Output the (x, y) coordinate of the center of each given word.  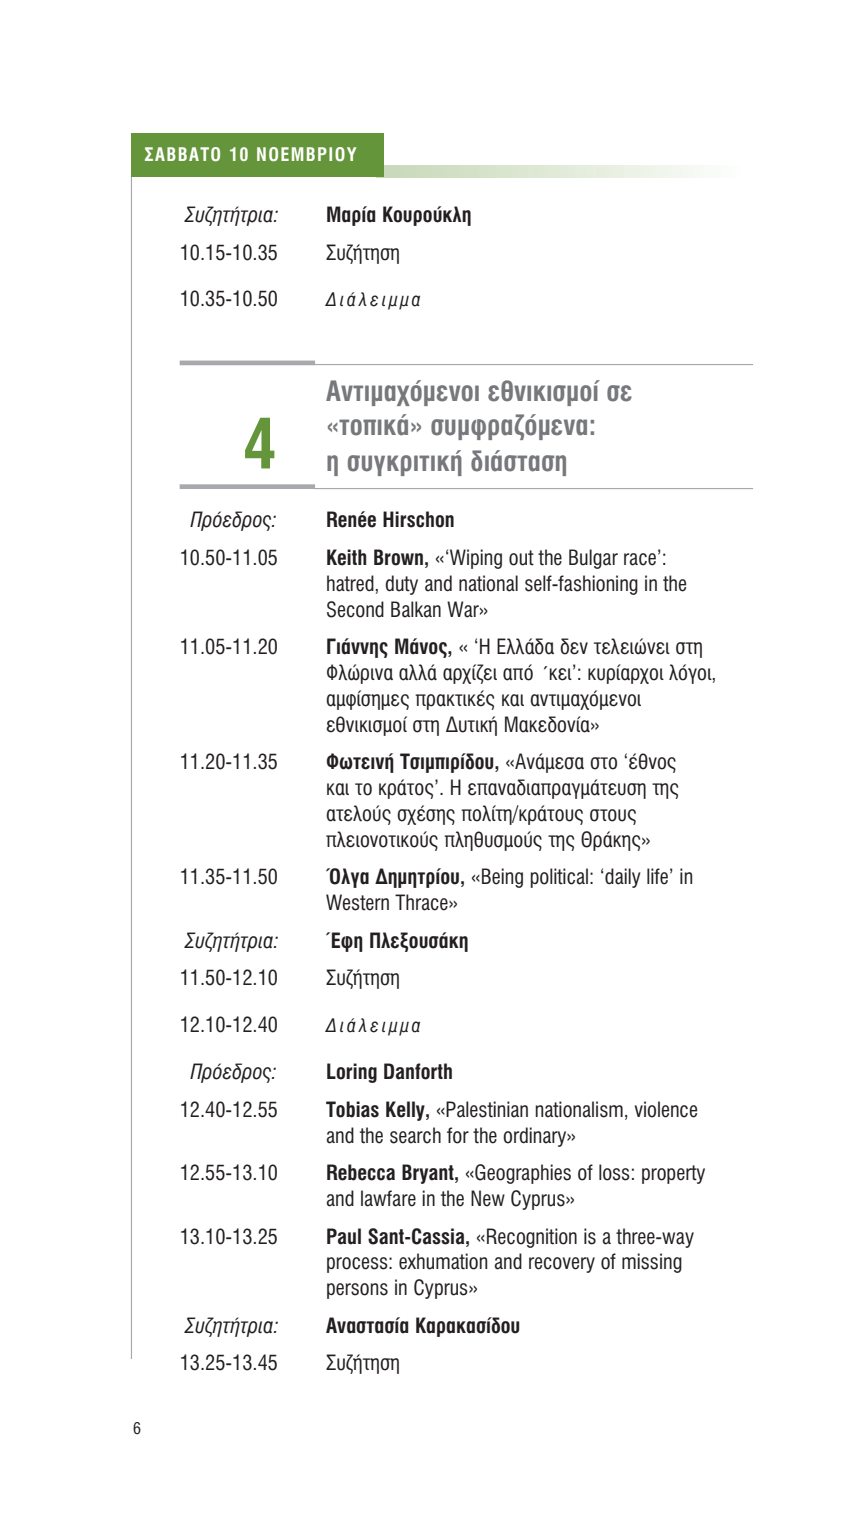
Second (355, 609)
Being (502, 878)
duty (401, 585)
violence (666, 1109)
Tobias (352, 1109)
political (559, 878)
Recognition (532, 1238)
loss (614, 1172)
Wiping (476, 559)
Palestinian (487, 1109)
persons (357, 1291)
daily (623, 878)
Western (357, 902)
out (521, 558)
